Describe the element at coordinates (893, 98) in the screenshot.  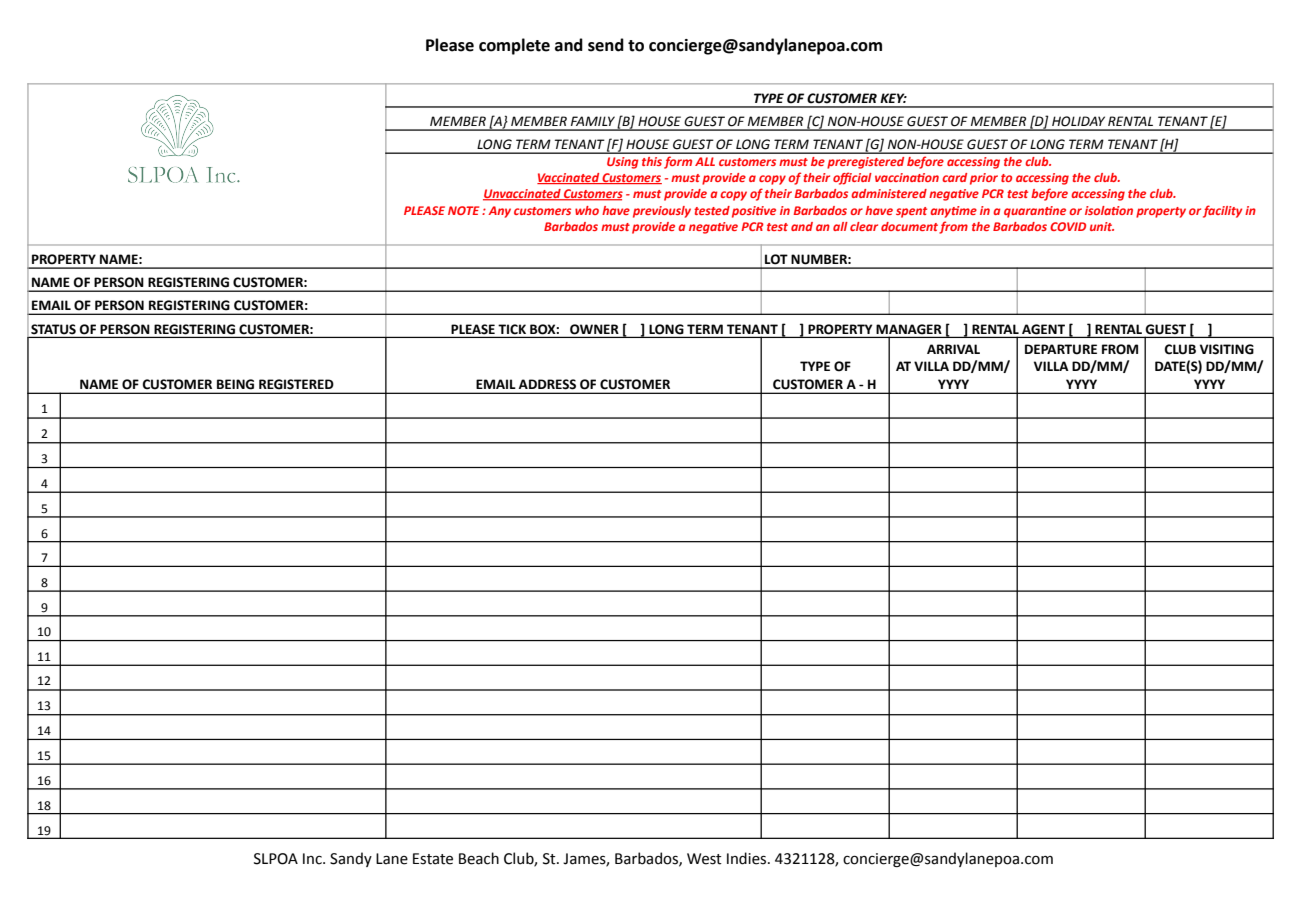
I see `KEY` at that location.
